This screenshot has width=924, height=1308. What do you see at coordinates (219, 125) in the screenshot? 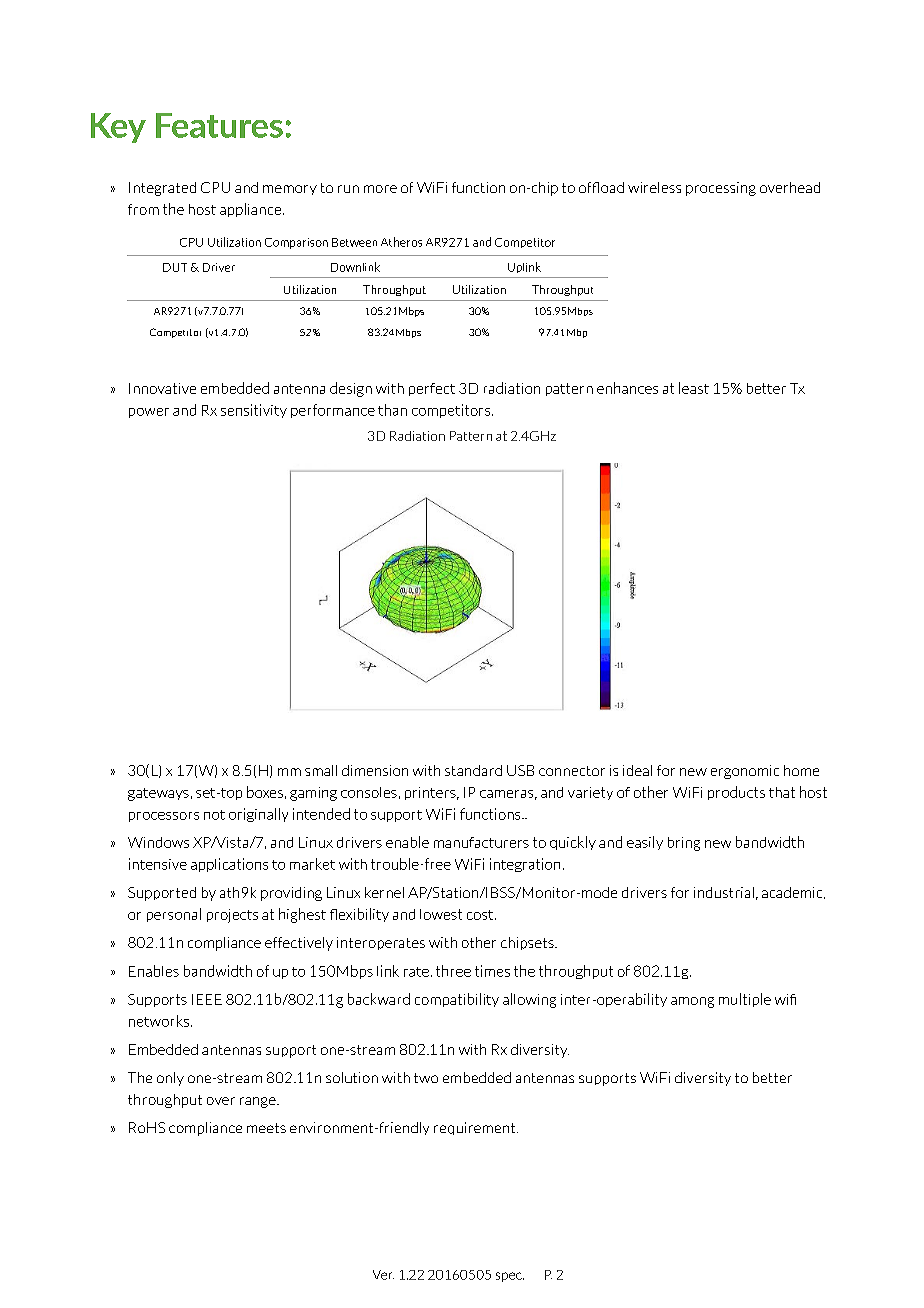
I see `Features` at bounding box center [219, 125].
